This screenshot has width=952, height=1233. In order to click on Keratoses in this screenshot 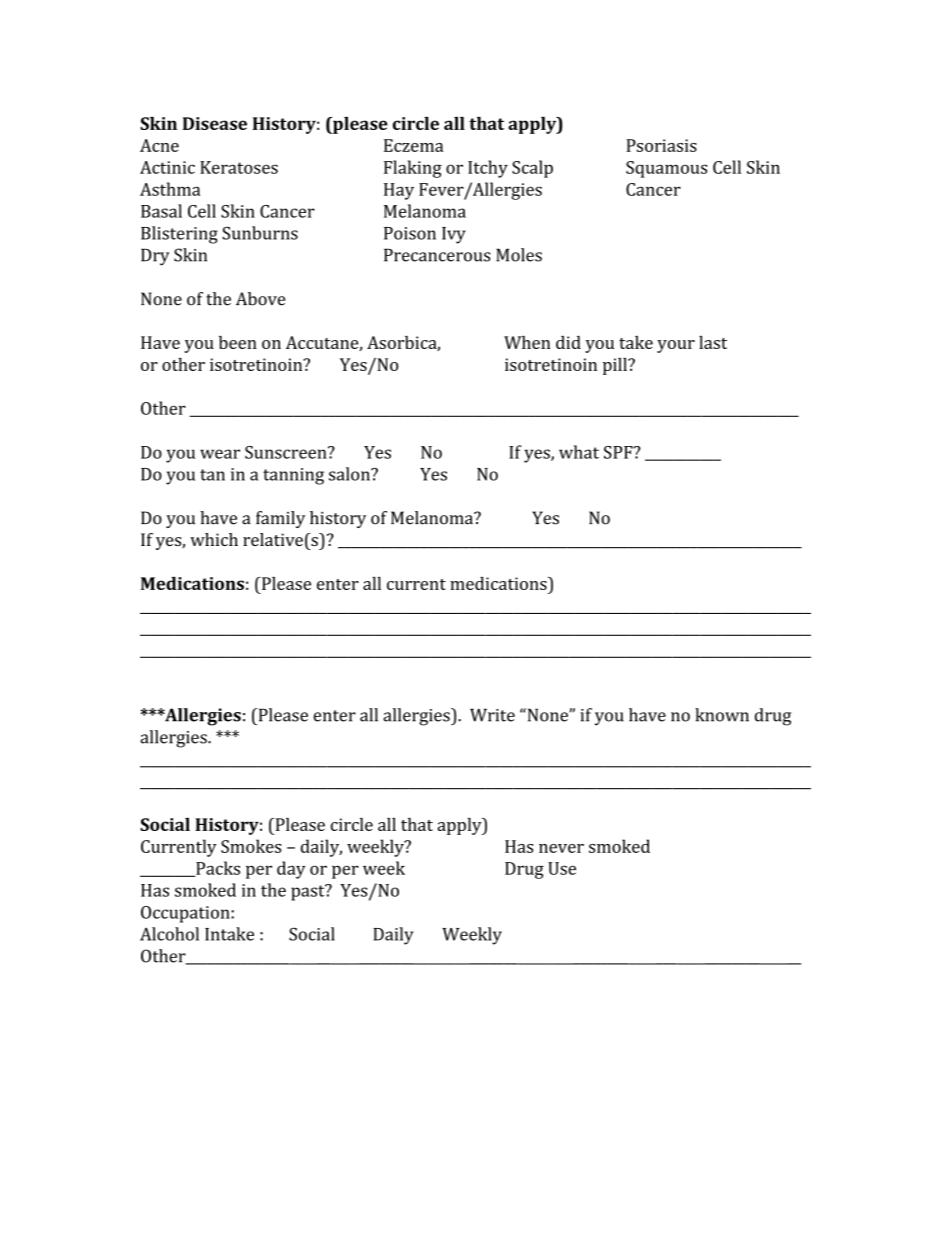, I will do `click(239, 167)`.
